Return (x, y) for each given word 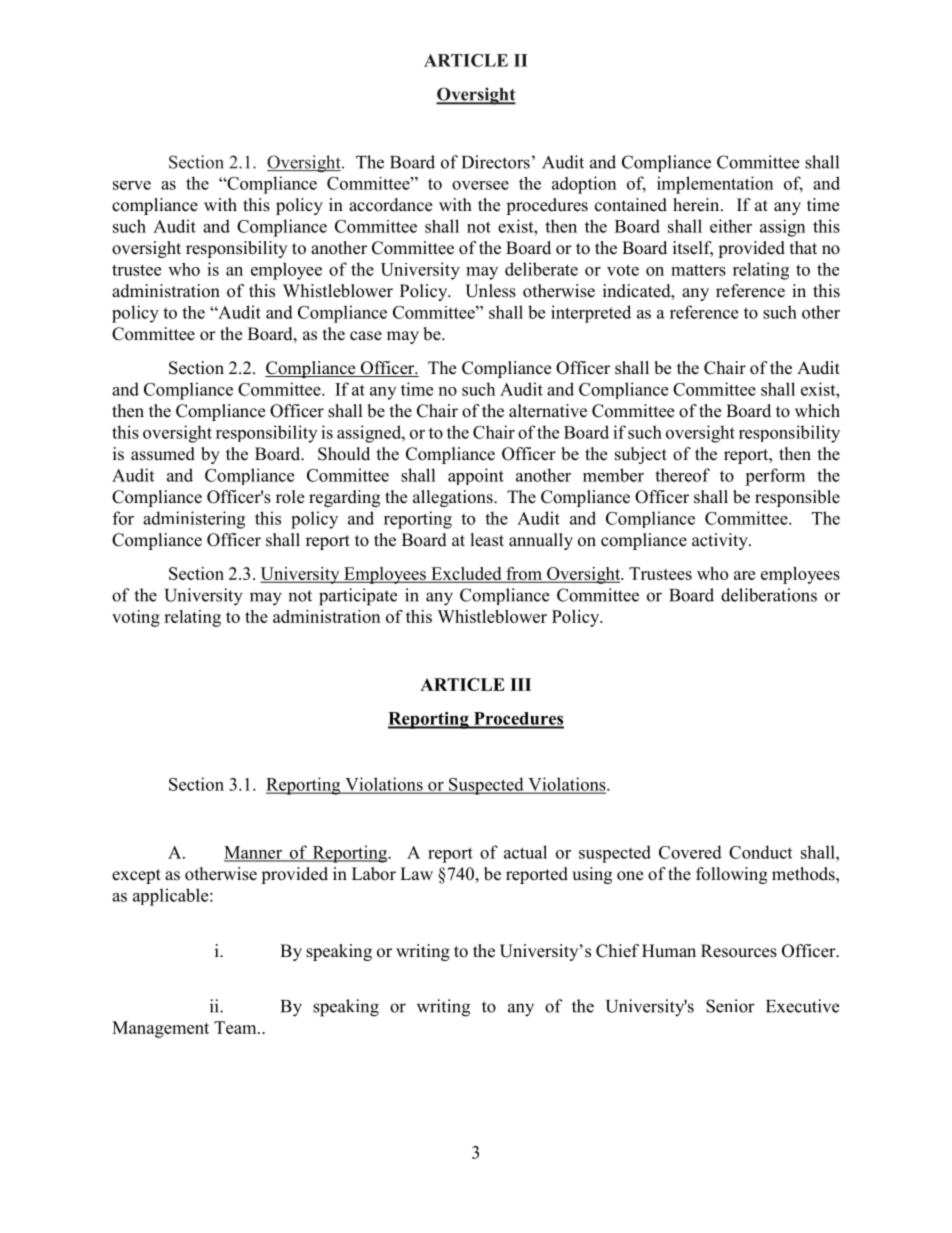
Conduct (760, 852)
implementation (715, 185)
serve (132, 185)
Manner (254, 853)
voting (136, 618)
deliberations (769, 595)
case (366, 336)
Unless (490, 291)
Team (236, 1027)
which (817, 411)
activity (721, 541)
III (520, 684)
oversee (480, 185)
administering (194, 520)
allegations (454, 498)
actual (525, 852)
